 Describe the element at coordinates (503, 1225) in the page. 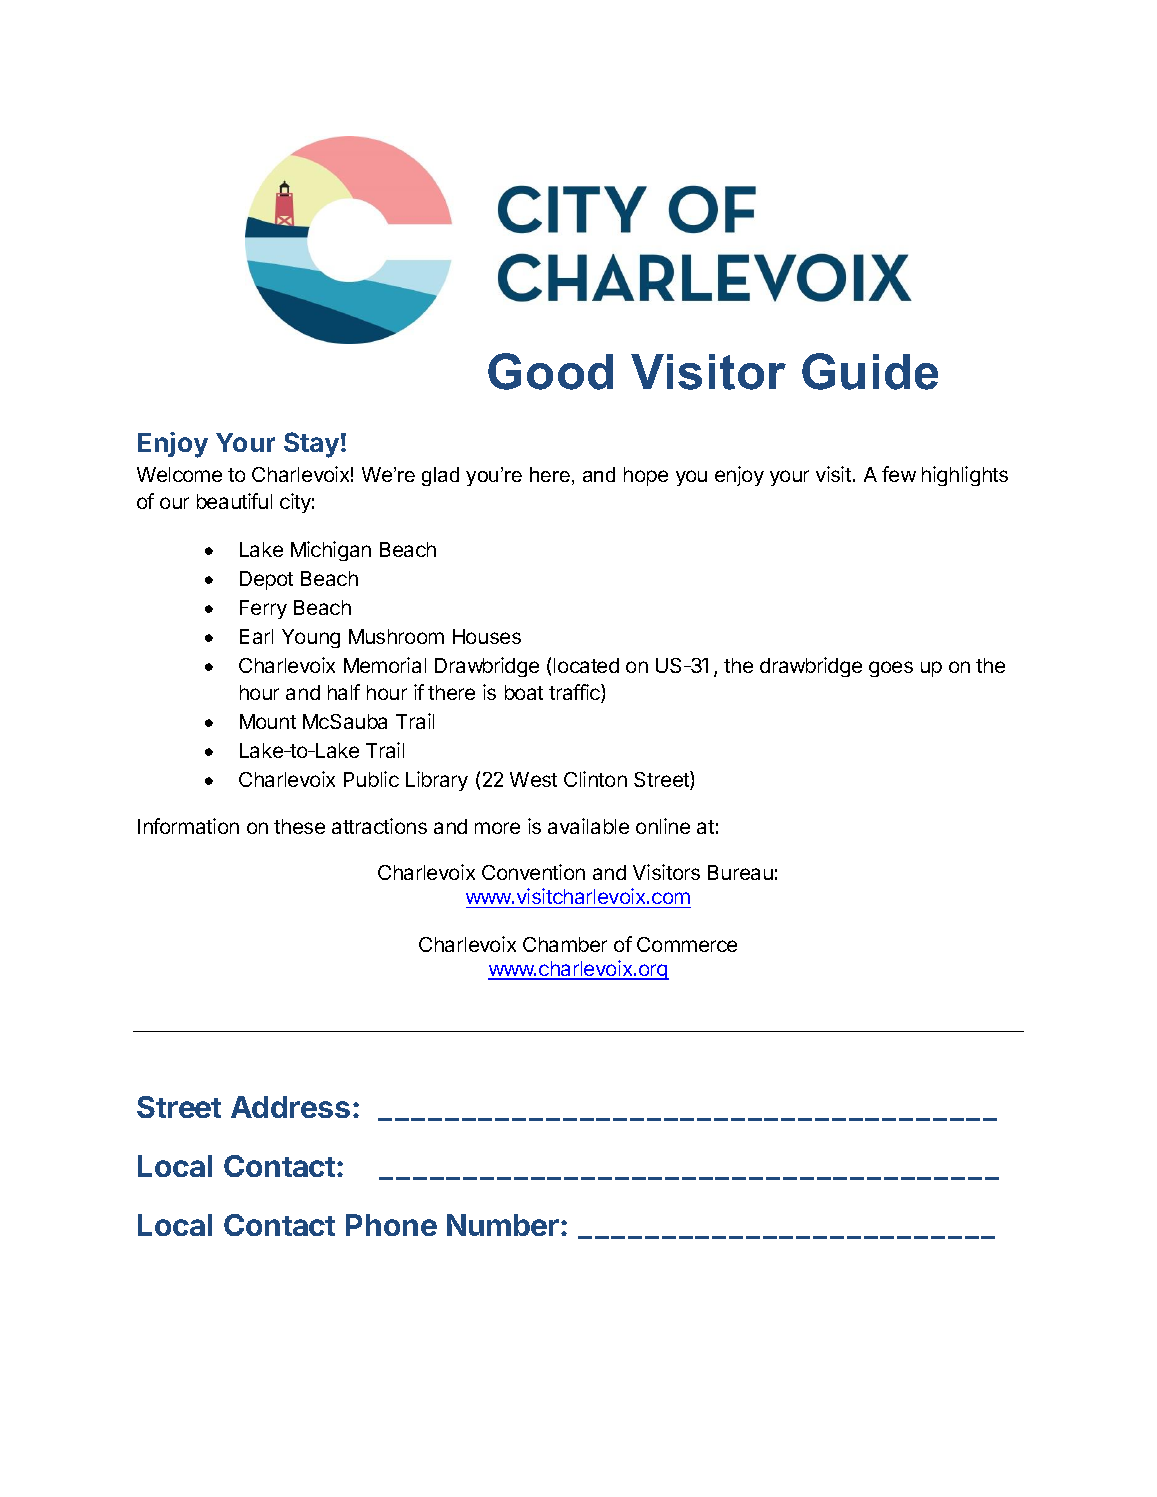

I see `Number` at that location.
